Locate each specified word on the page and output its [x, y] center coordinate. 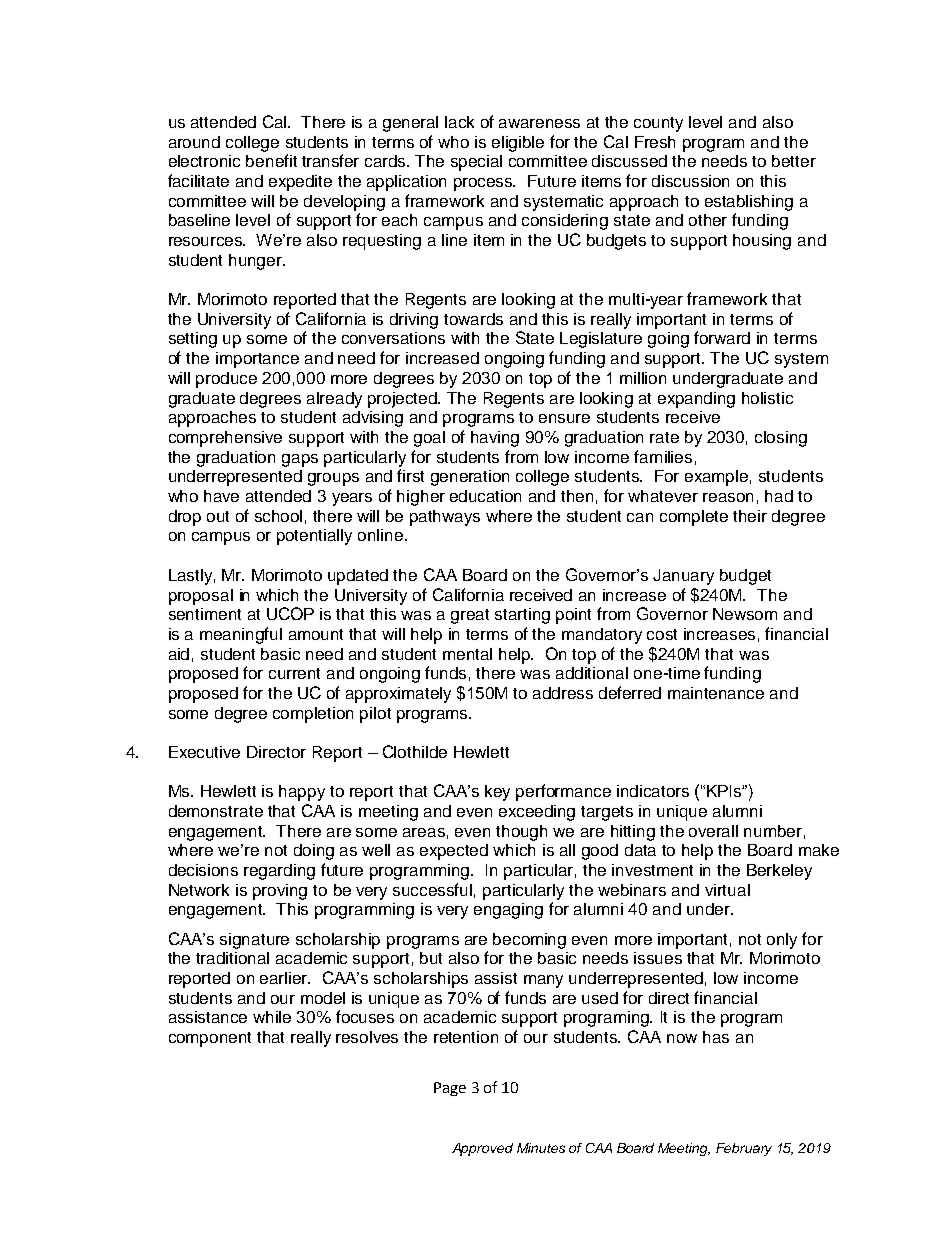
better [794, 161]
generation [470, 478]
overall [713, 831]
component [210, 1039]
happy [302, 793]
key [497, 793]
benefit [271, 160]
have [221, 496]
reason [728, 497]
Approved [482, 1149]
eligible [518, 144]
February [744, 1149]
